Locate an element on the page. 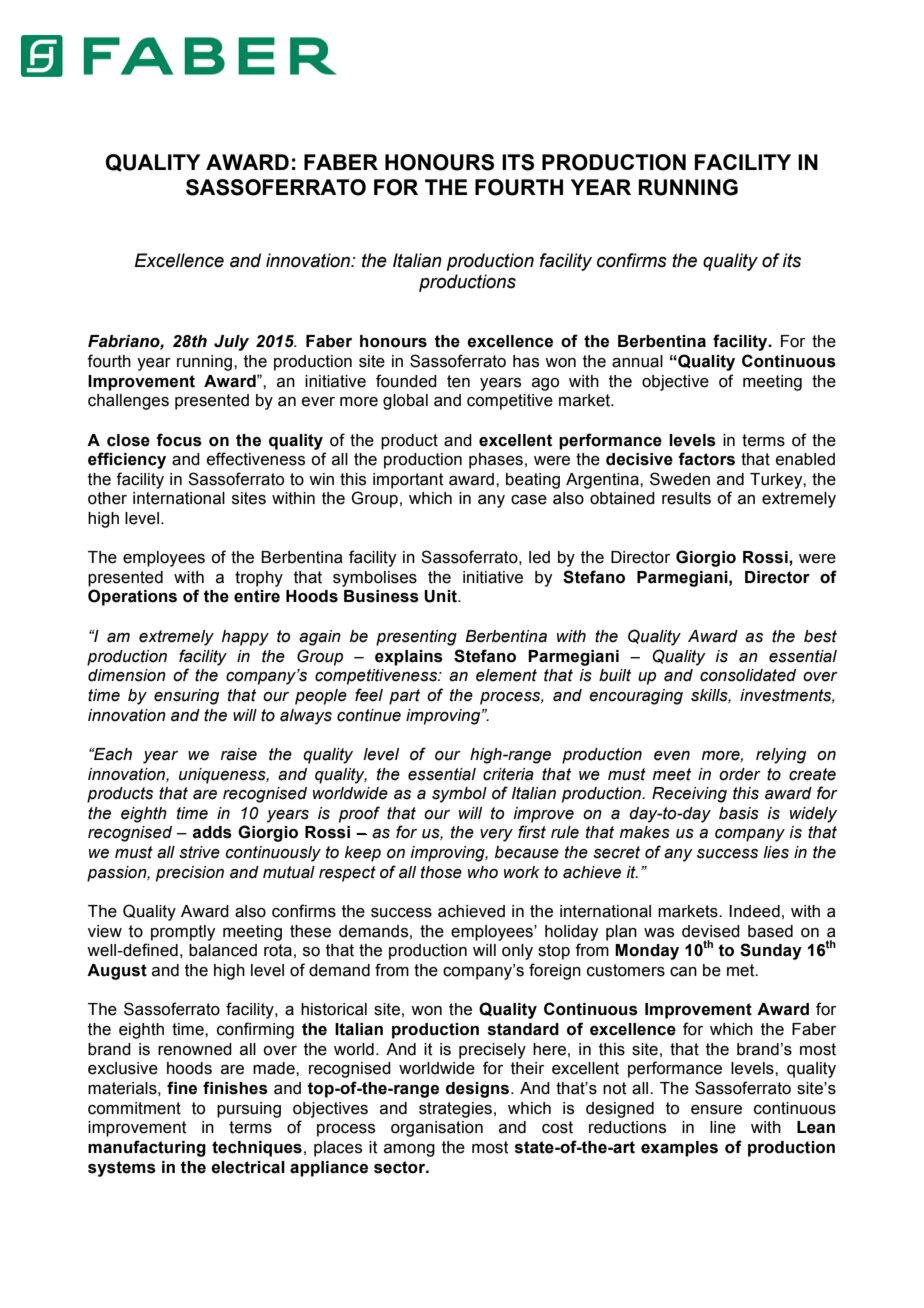  July is located at coordinates (231, 343).
